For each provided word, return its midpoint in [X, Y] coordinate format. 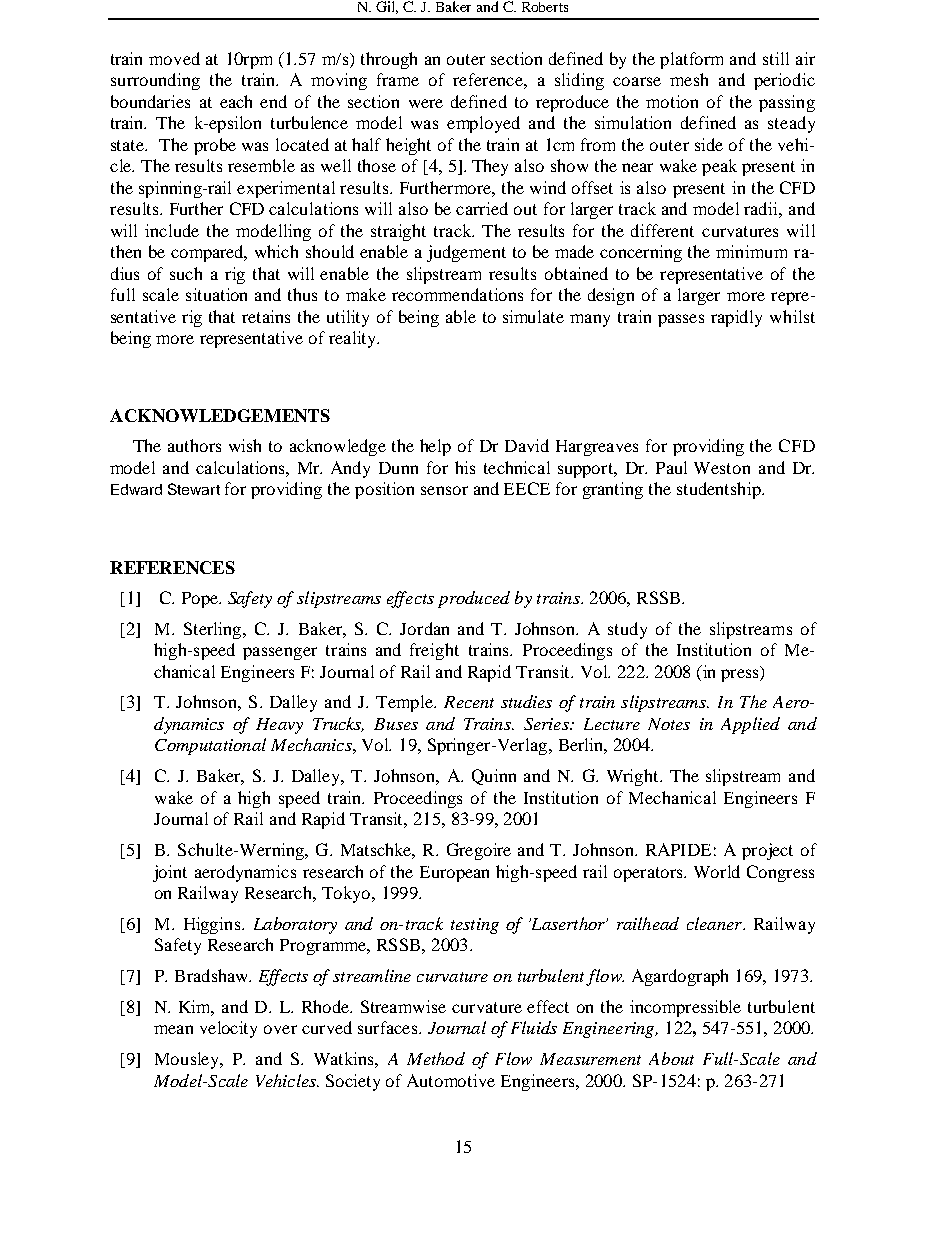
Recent [469, 702]
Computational [210, 746]
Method [436, 1058]
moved [174, 58]
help [435, 447]
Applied [750, 725]
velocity [228, 1029]
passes [681, 320]
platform [691, 60]
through [389, 60]
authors [194, 445]
